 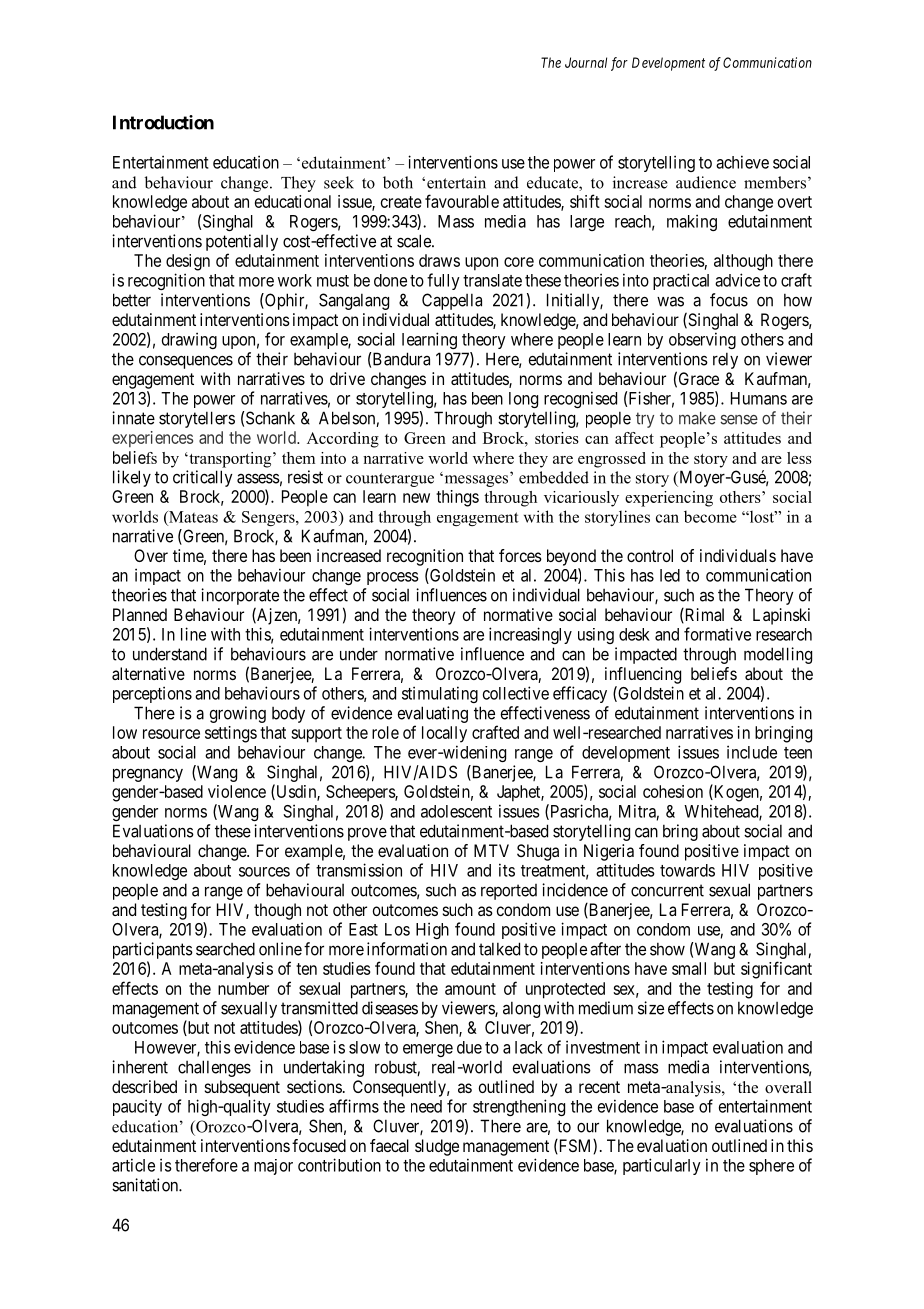 I want to click on towards, so click(x=687, y=870).
